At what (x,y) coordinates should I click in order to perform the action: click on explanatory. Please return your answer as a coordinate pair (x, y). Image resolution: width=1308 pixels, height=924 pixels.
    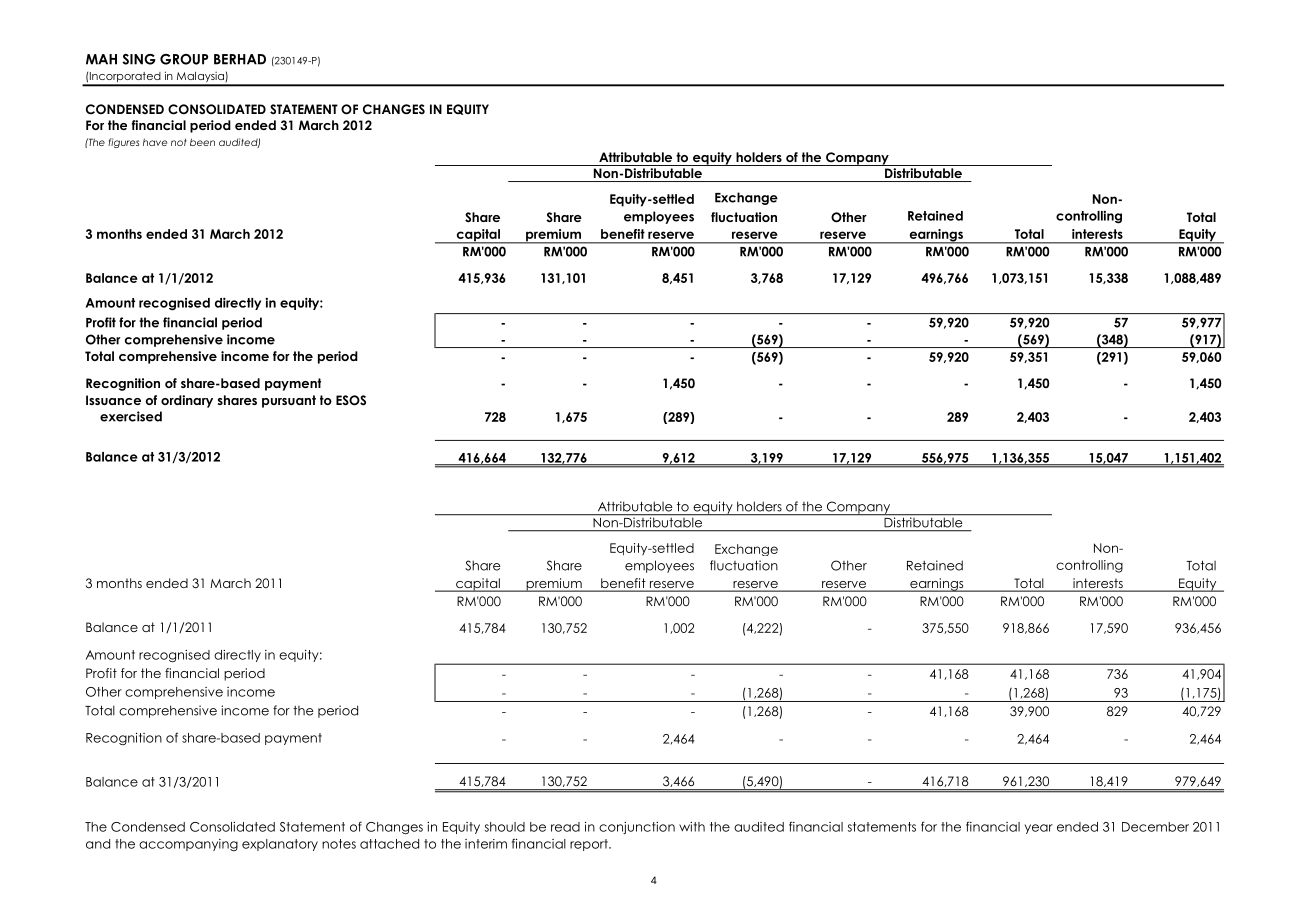
    Looking at the image, I should click on (280, 845).
